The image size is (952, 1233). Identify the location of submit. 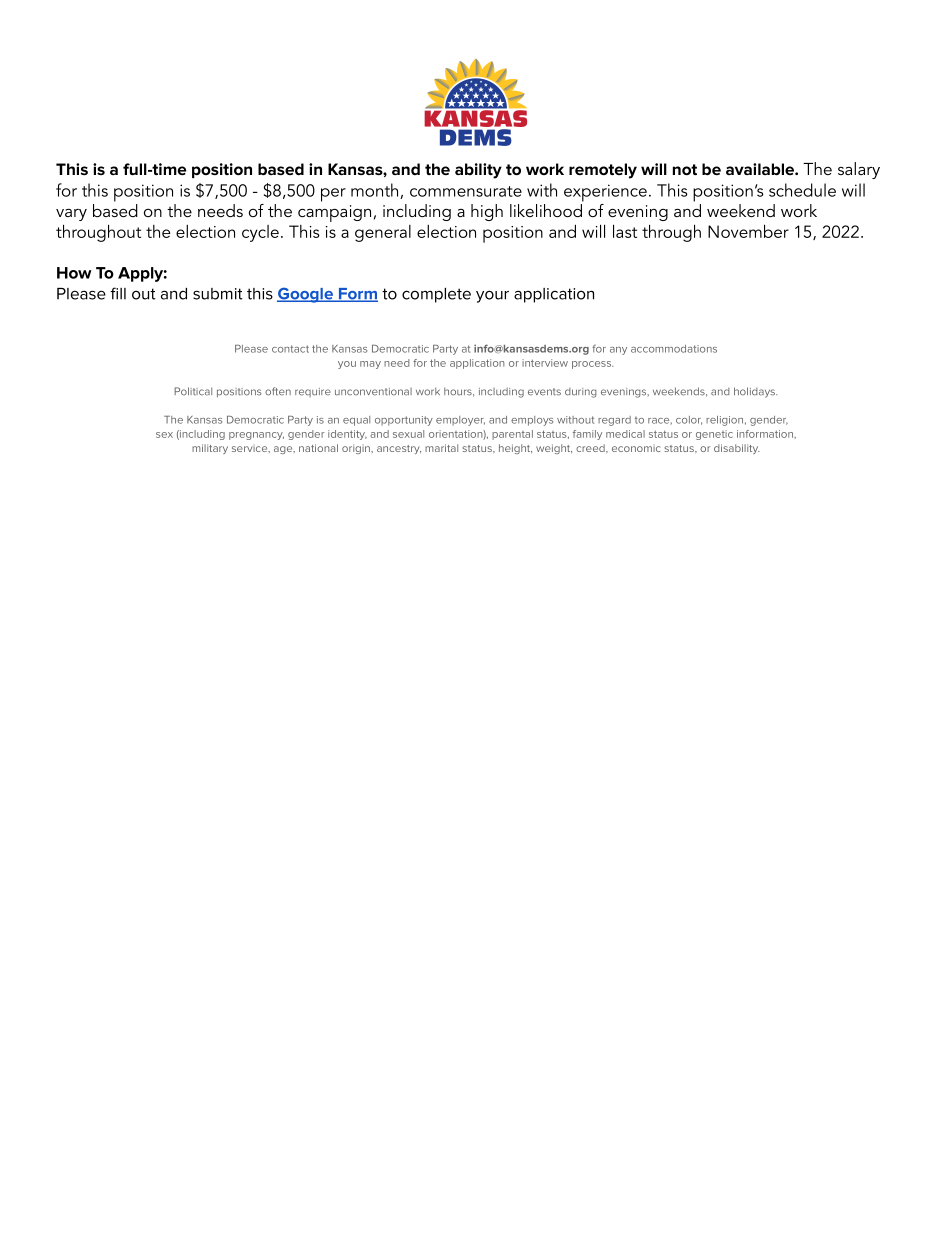
(218, 294).
